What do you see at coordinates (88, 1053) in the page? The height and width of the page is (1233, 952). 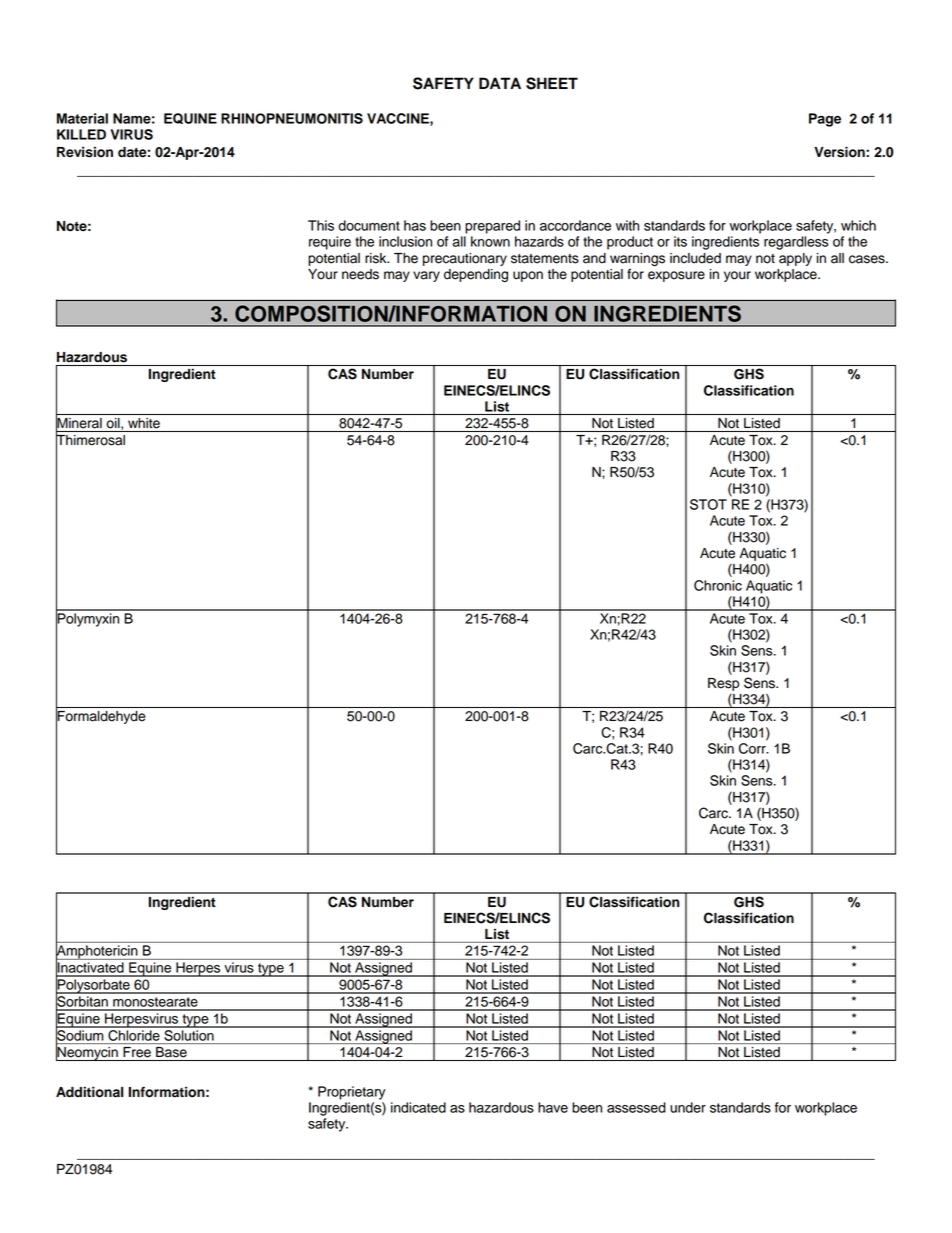 I see `Neomycin` at bounding box center [88, 1053].
